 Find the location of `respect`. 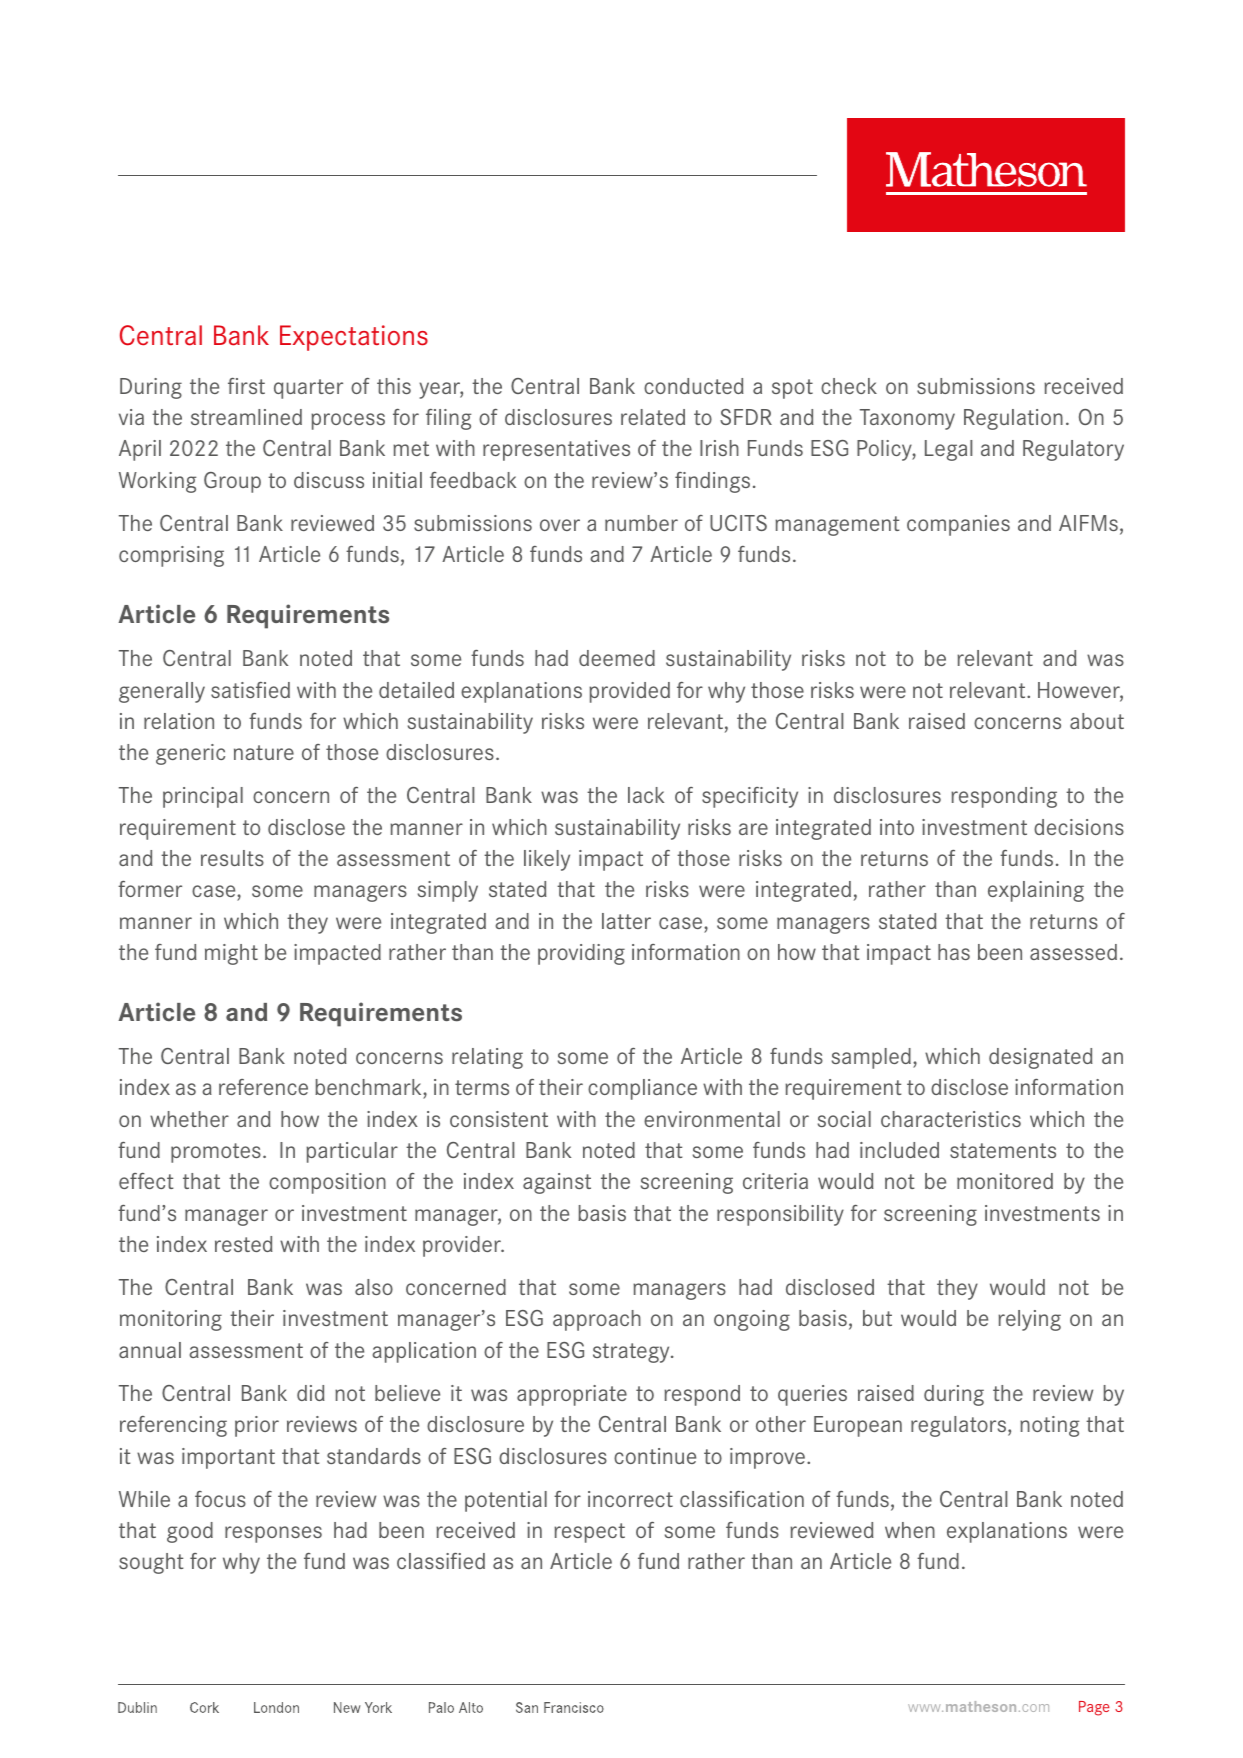

respect is located at coordinates (589, 1533).
